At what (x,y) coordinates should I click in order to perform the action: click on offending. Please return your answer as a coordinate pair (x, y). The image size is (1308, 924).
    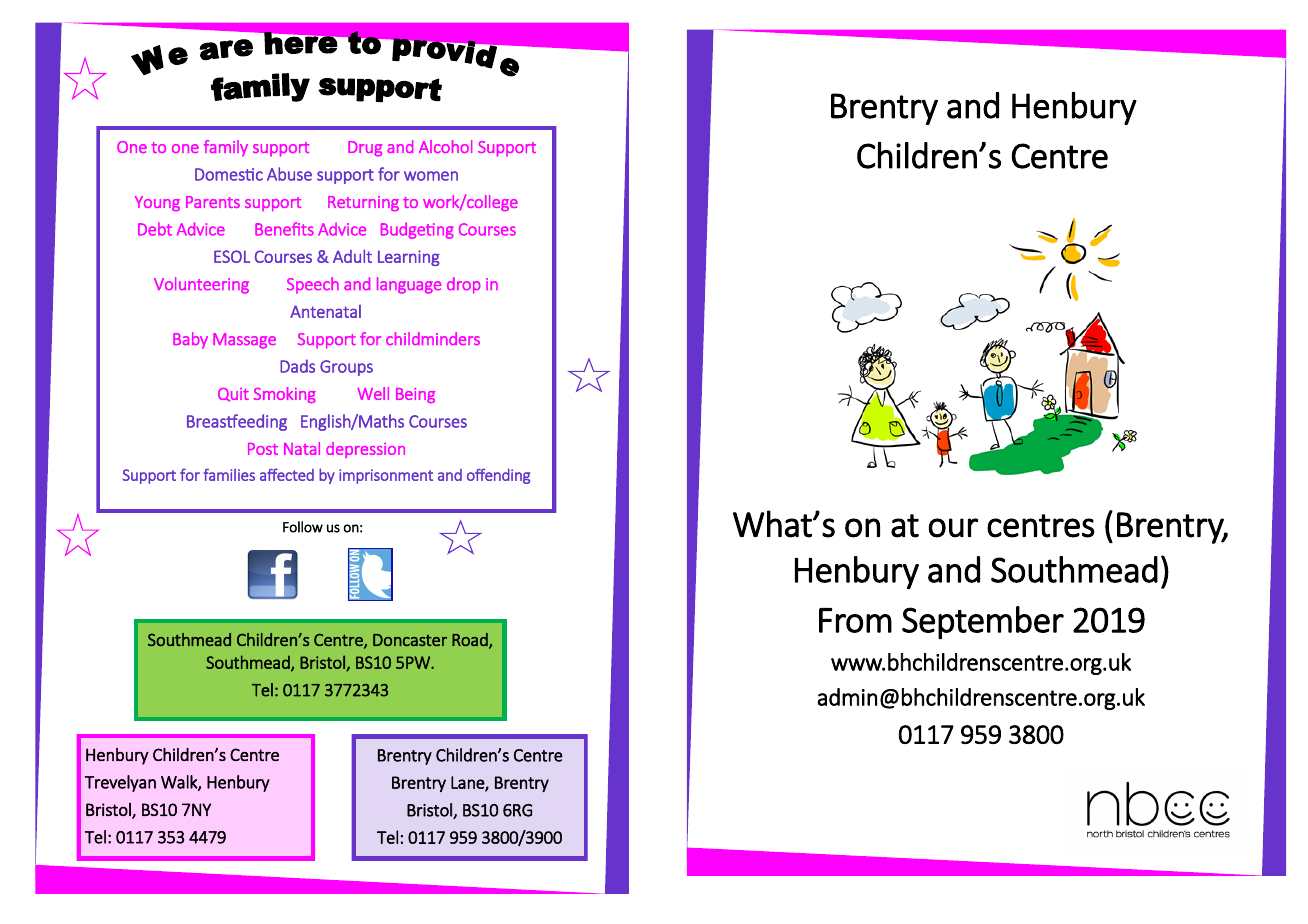
    Looking at the image, I should click on (498, 476).
